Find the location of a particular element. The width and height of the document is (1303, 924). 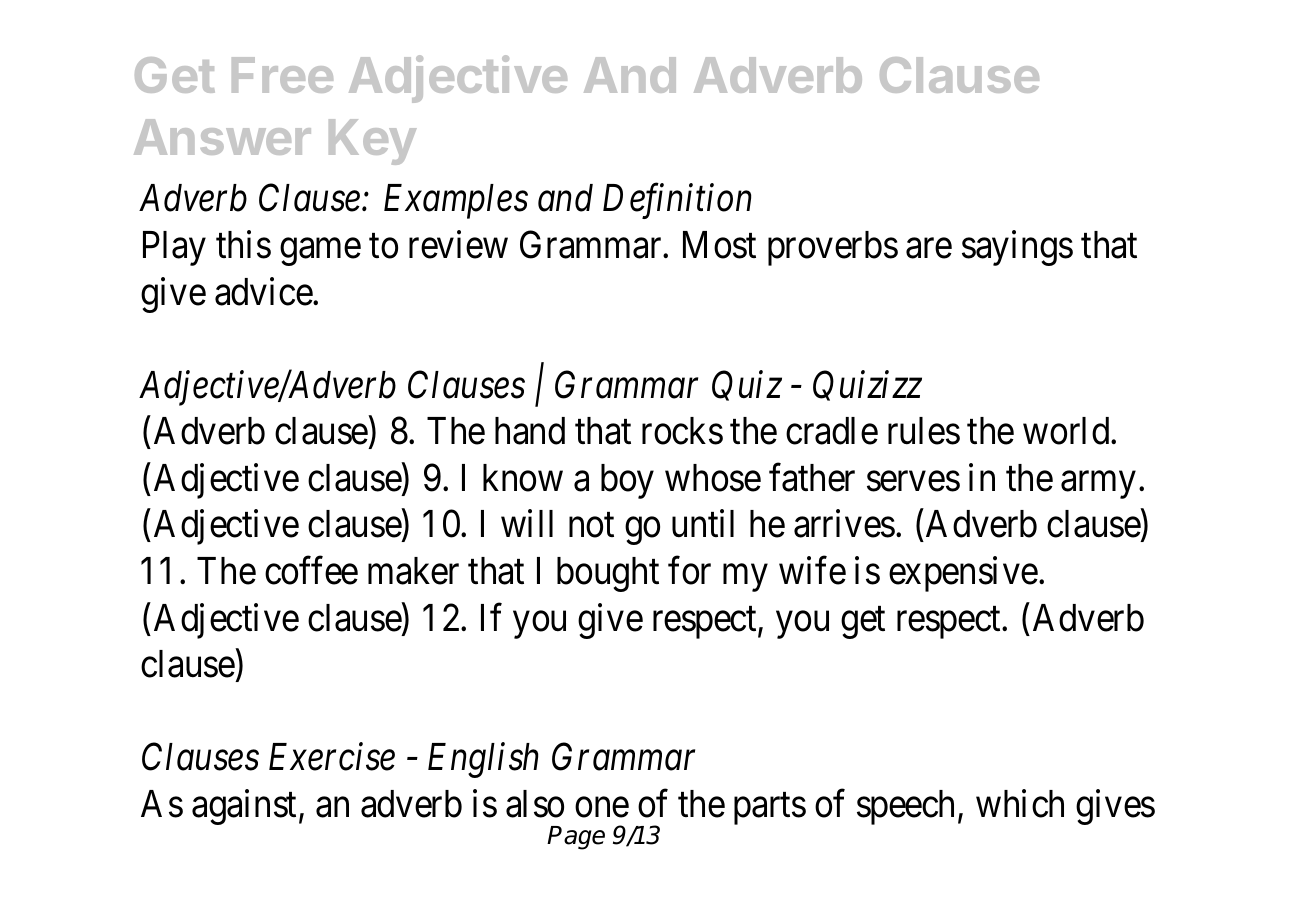

know is located at coordinates (523, 478).
